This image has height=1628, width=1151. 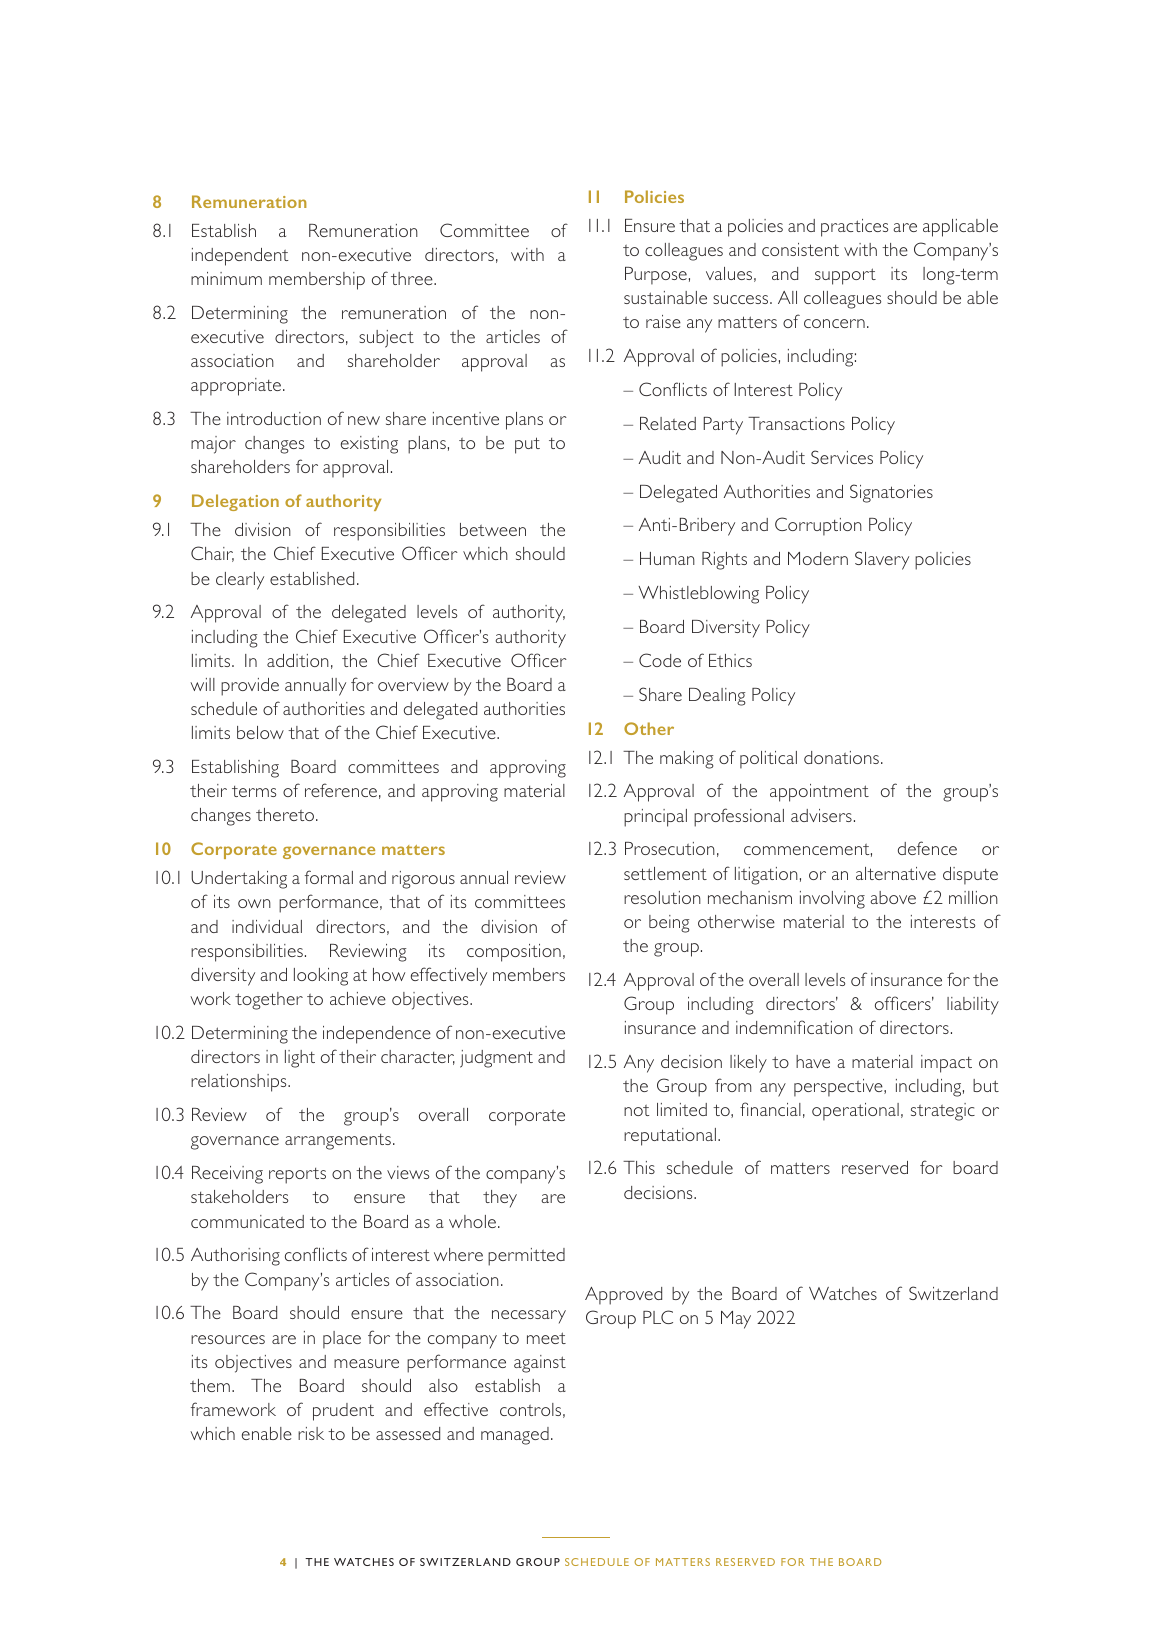 I want to click on defence, so click(x=927, y=848).
